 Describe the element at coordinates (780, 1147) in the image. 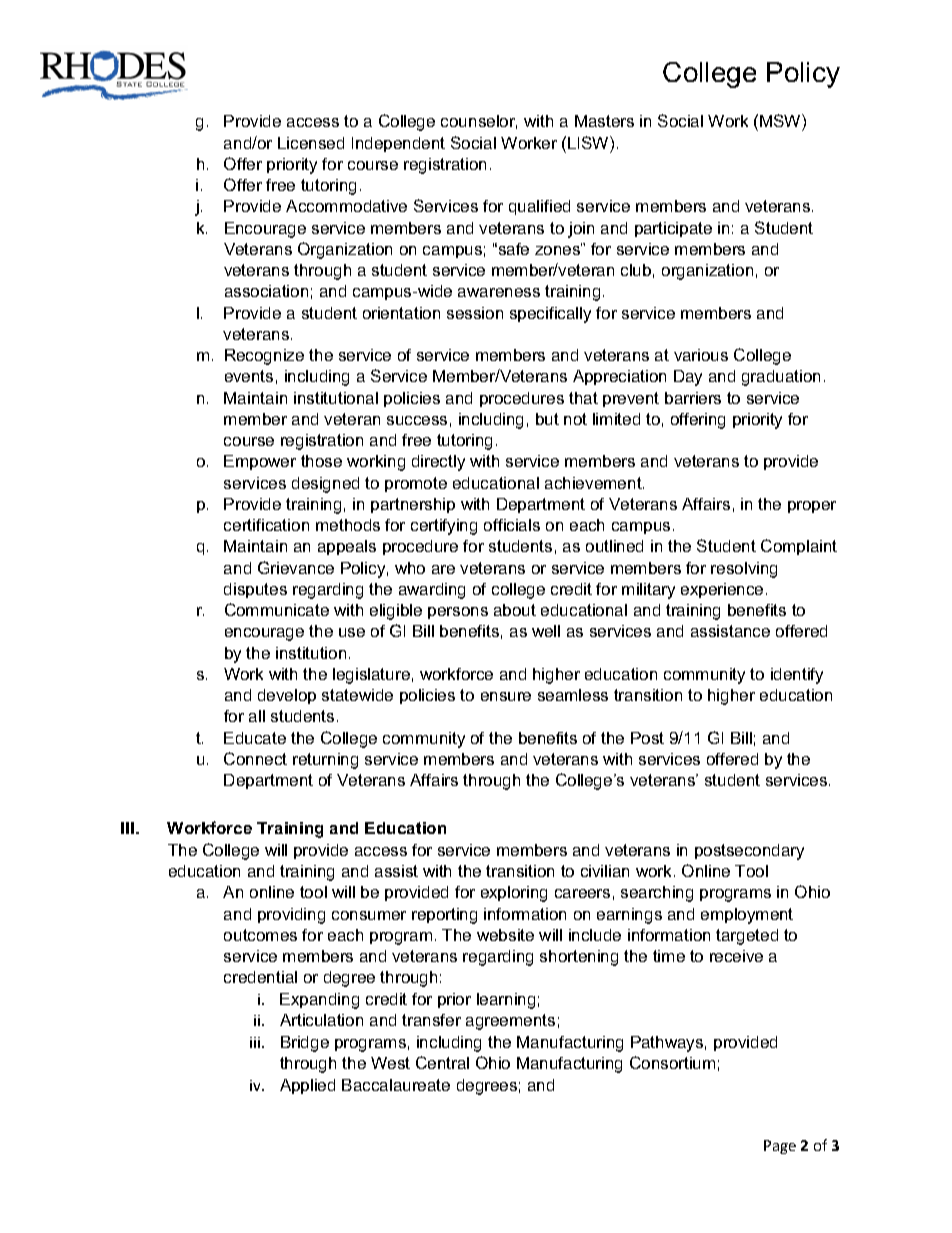

I see `Page` at that location.
